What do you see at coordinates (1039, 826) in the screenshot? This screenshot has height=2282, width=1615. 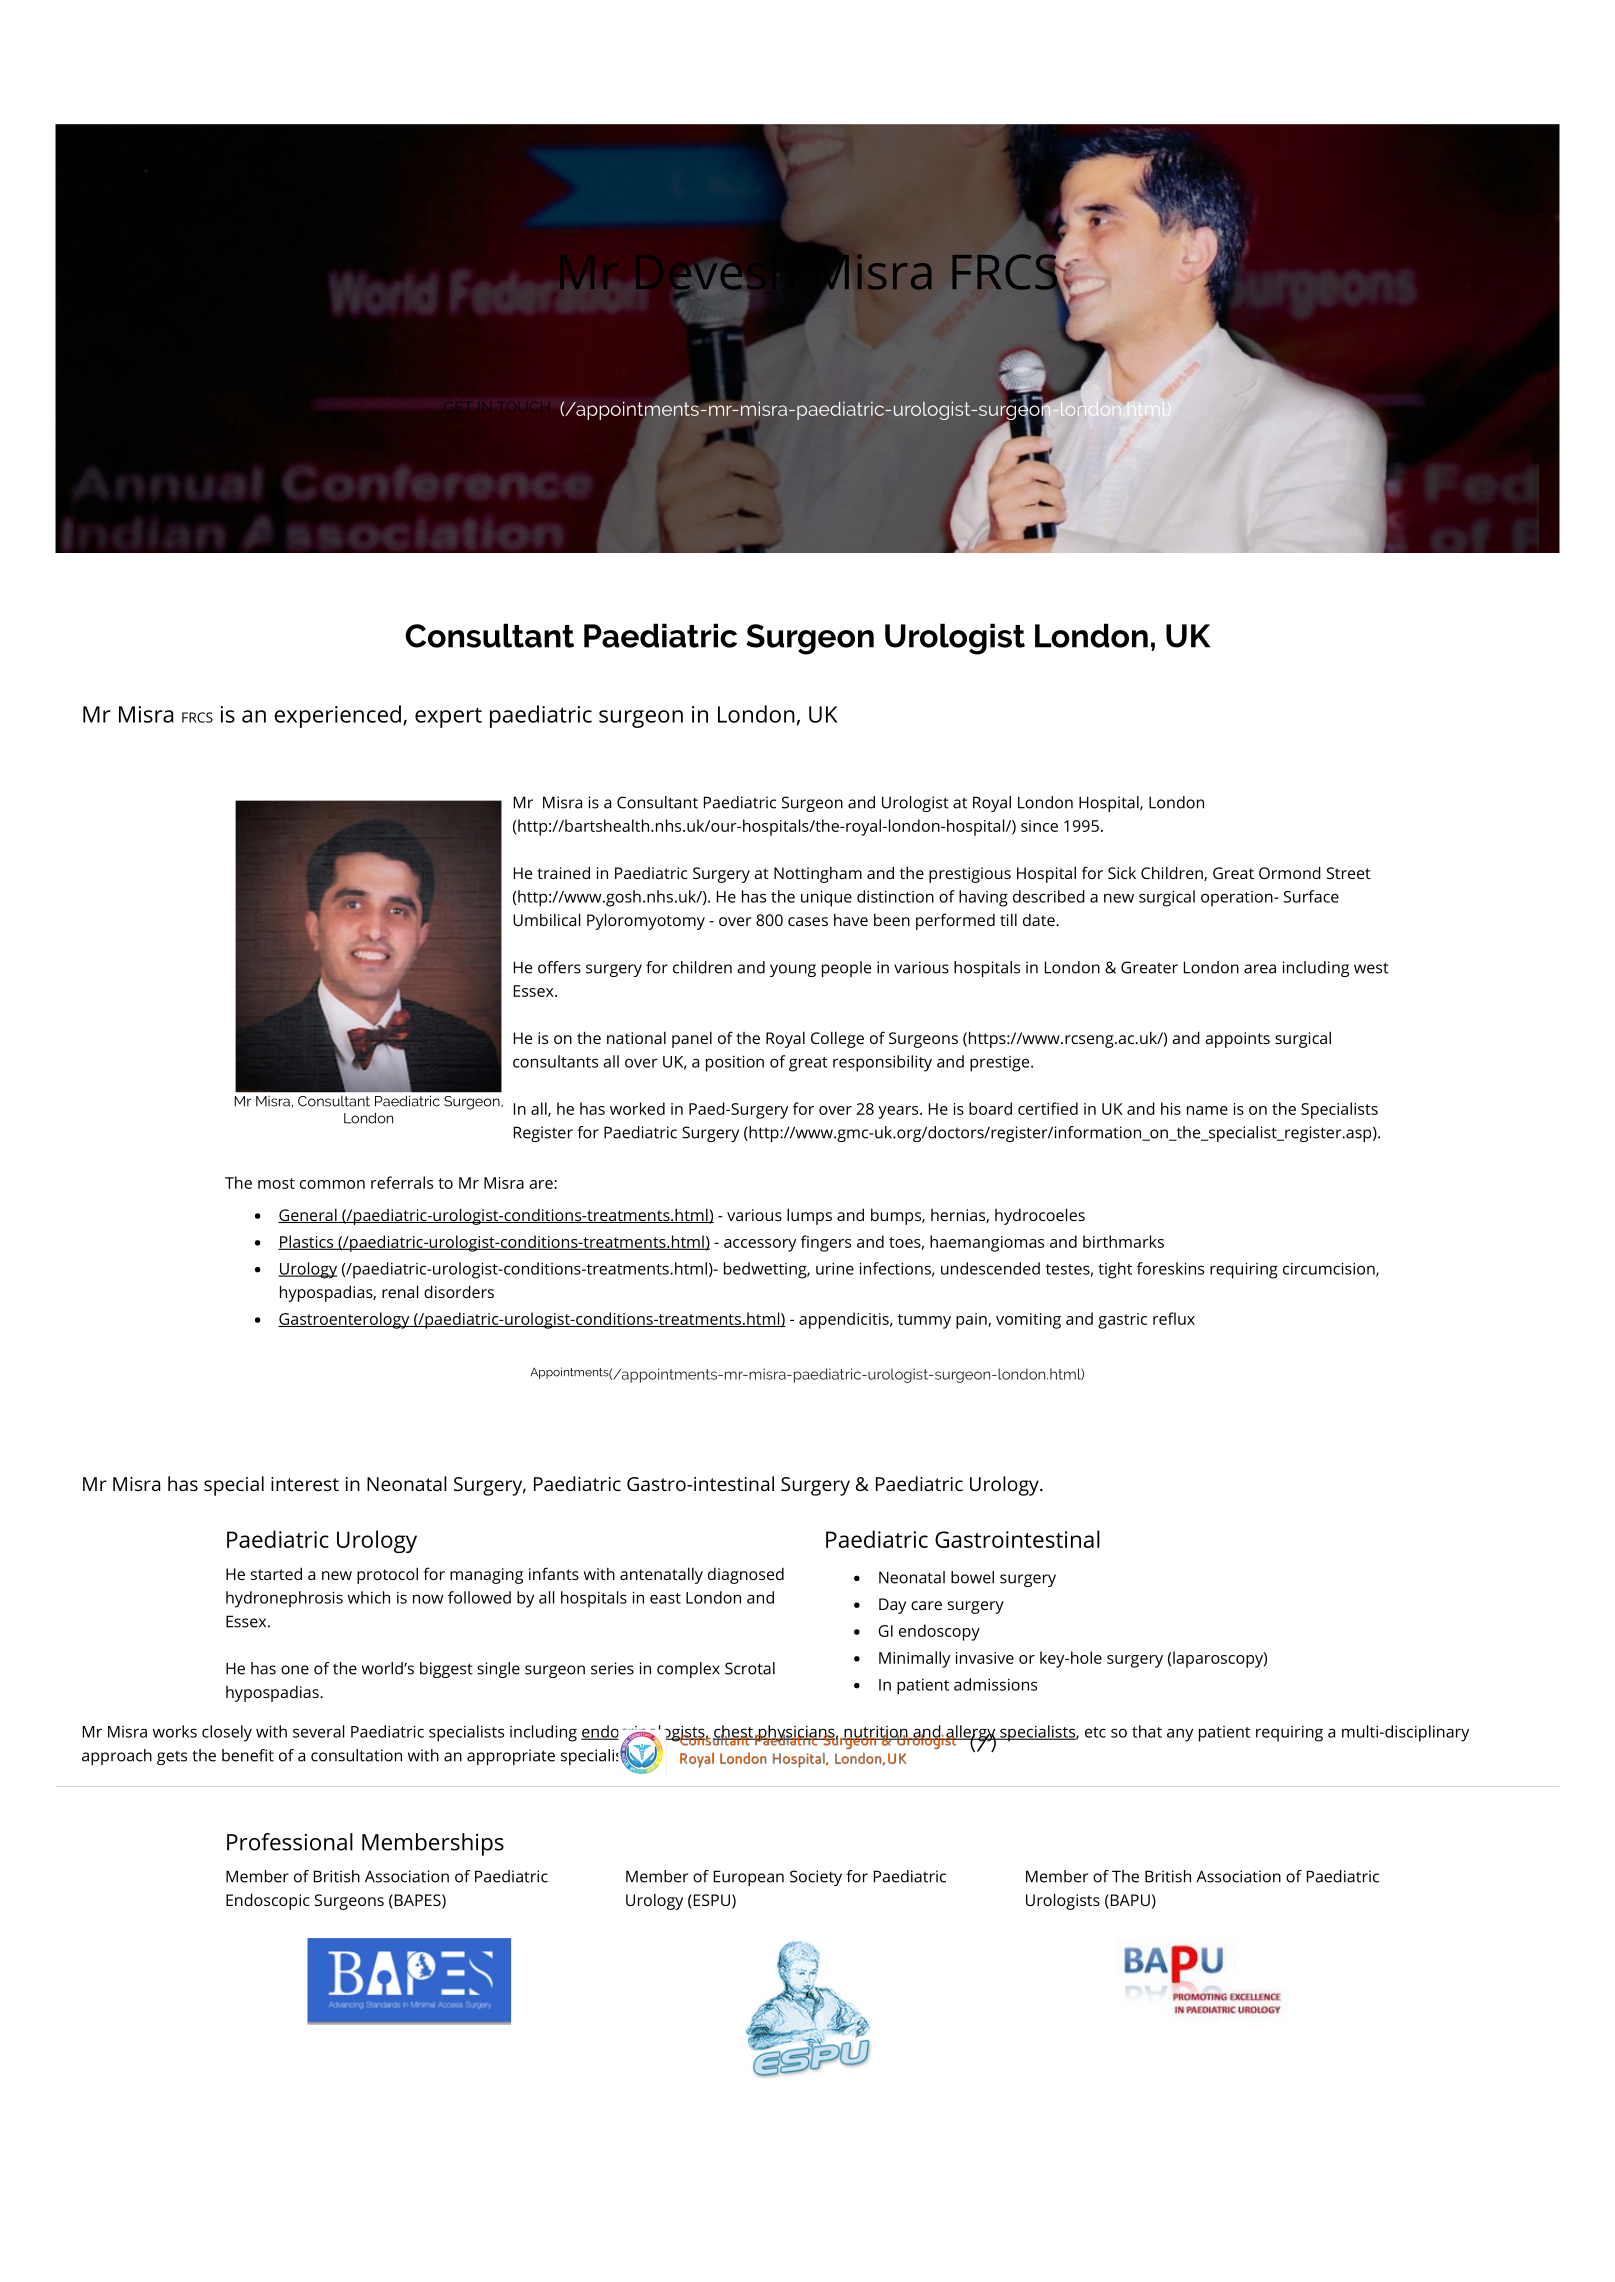 I see `since` at bounding box center [1039, 826].
